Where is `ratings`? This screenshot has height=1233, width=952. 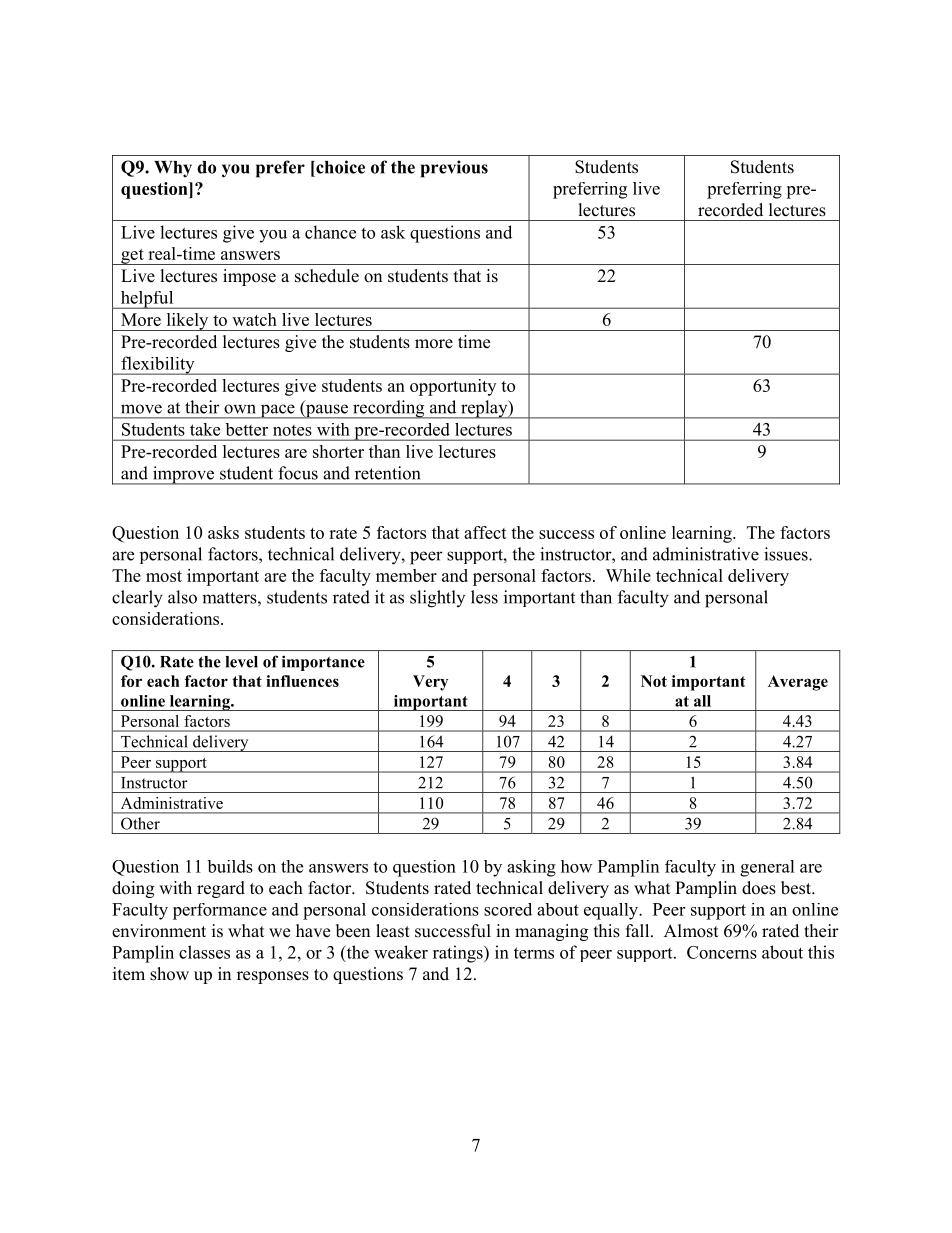 ratings is located at coordinates (459, 954).
